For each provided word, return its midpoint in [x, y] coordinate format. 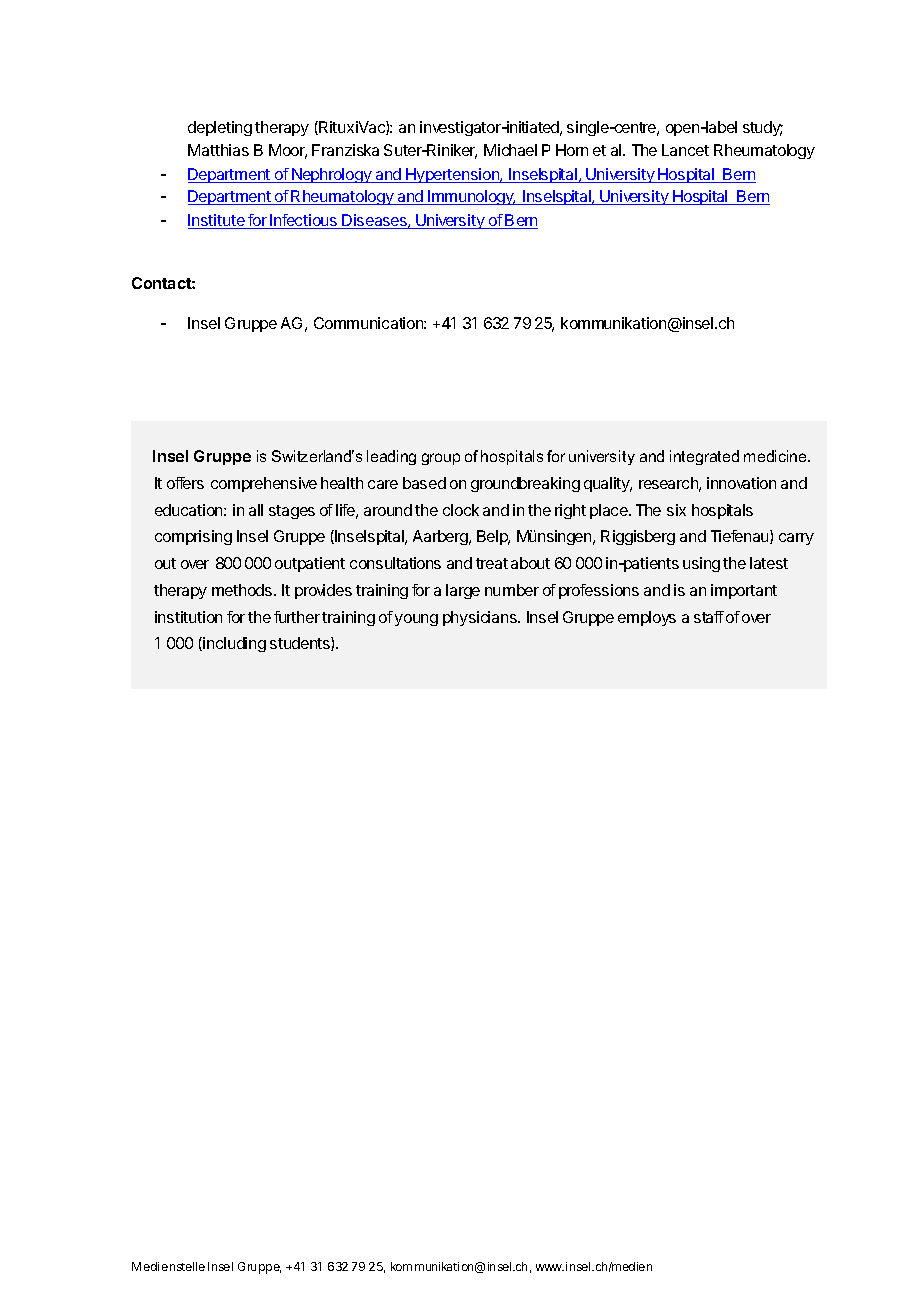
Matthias [218, 150]
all [256, 510]
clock [461, 510]
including [233, 644]
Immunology [471, 197]
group [441, 459]
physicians [481, 618]
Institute [217, 221]
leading [391, 457]
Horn [572, 150]
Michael [510, 150]
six [676, 510]
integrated [704, 457]
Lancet [685, 150]
